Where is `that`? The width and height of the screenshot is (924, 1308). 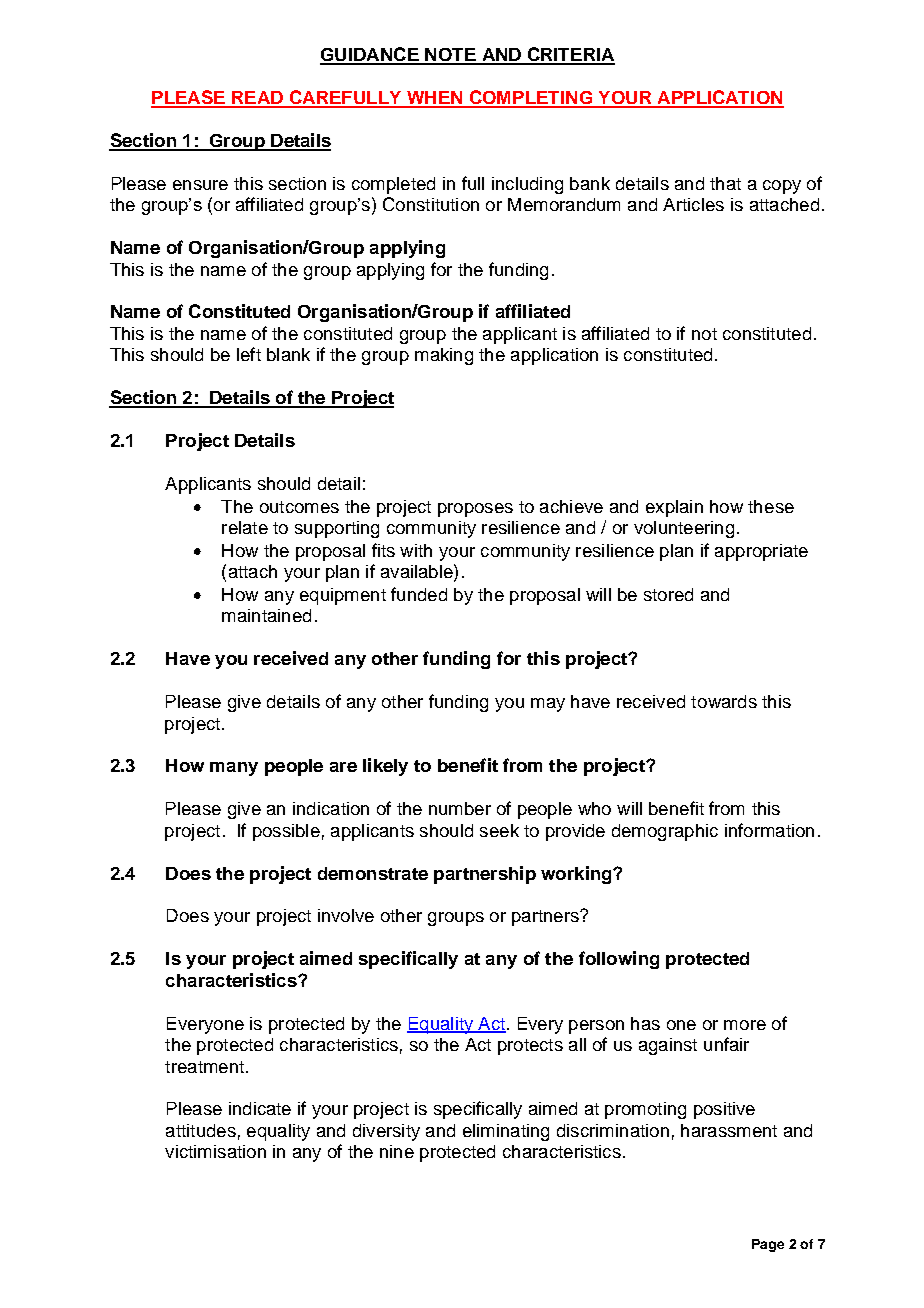 that is located at coordinates (725, 183).
